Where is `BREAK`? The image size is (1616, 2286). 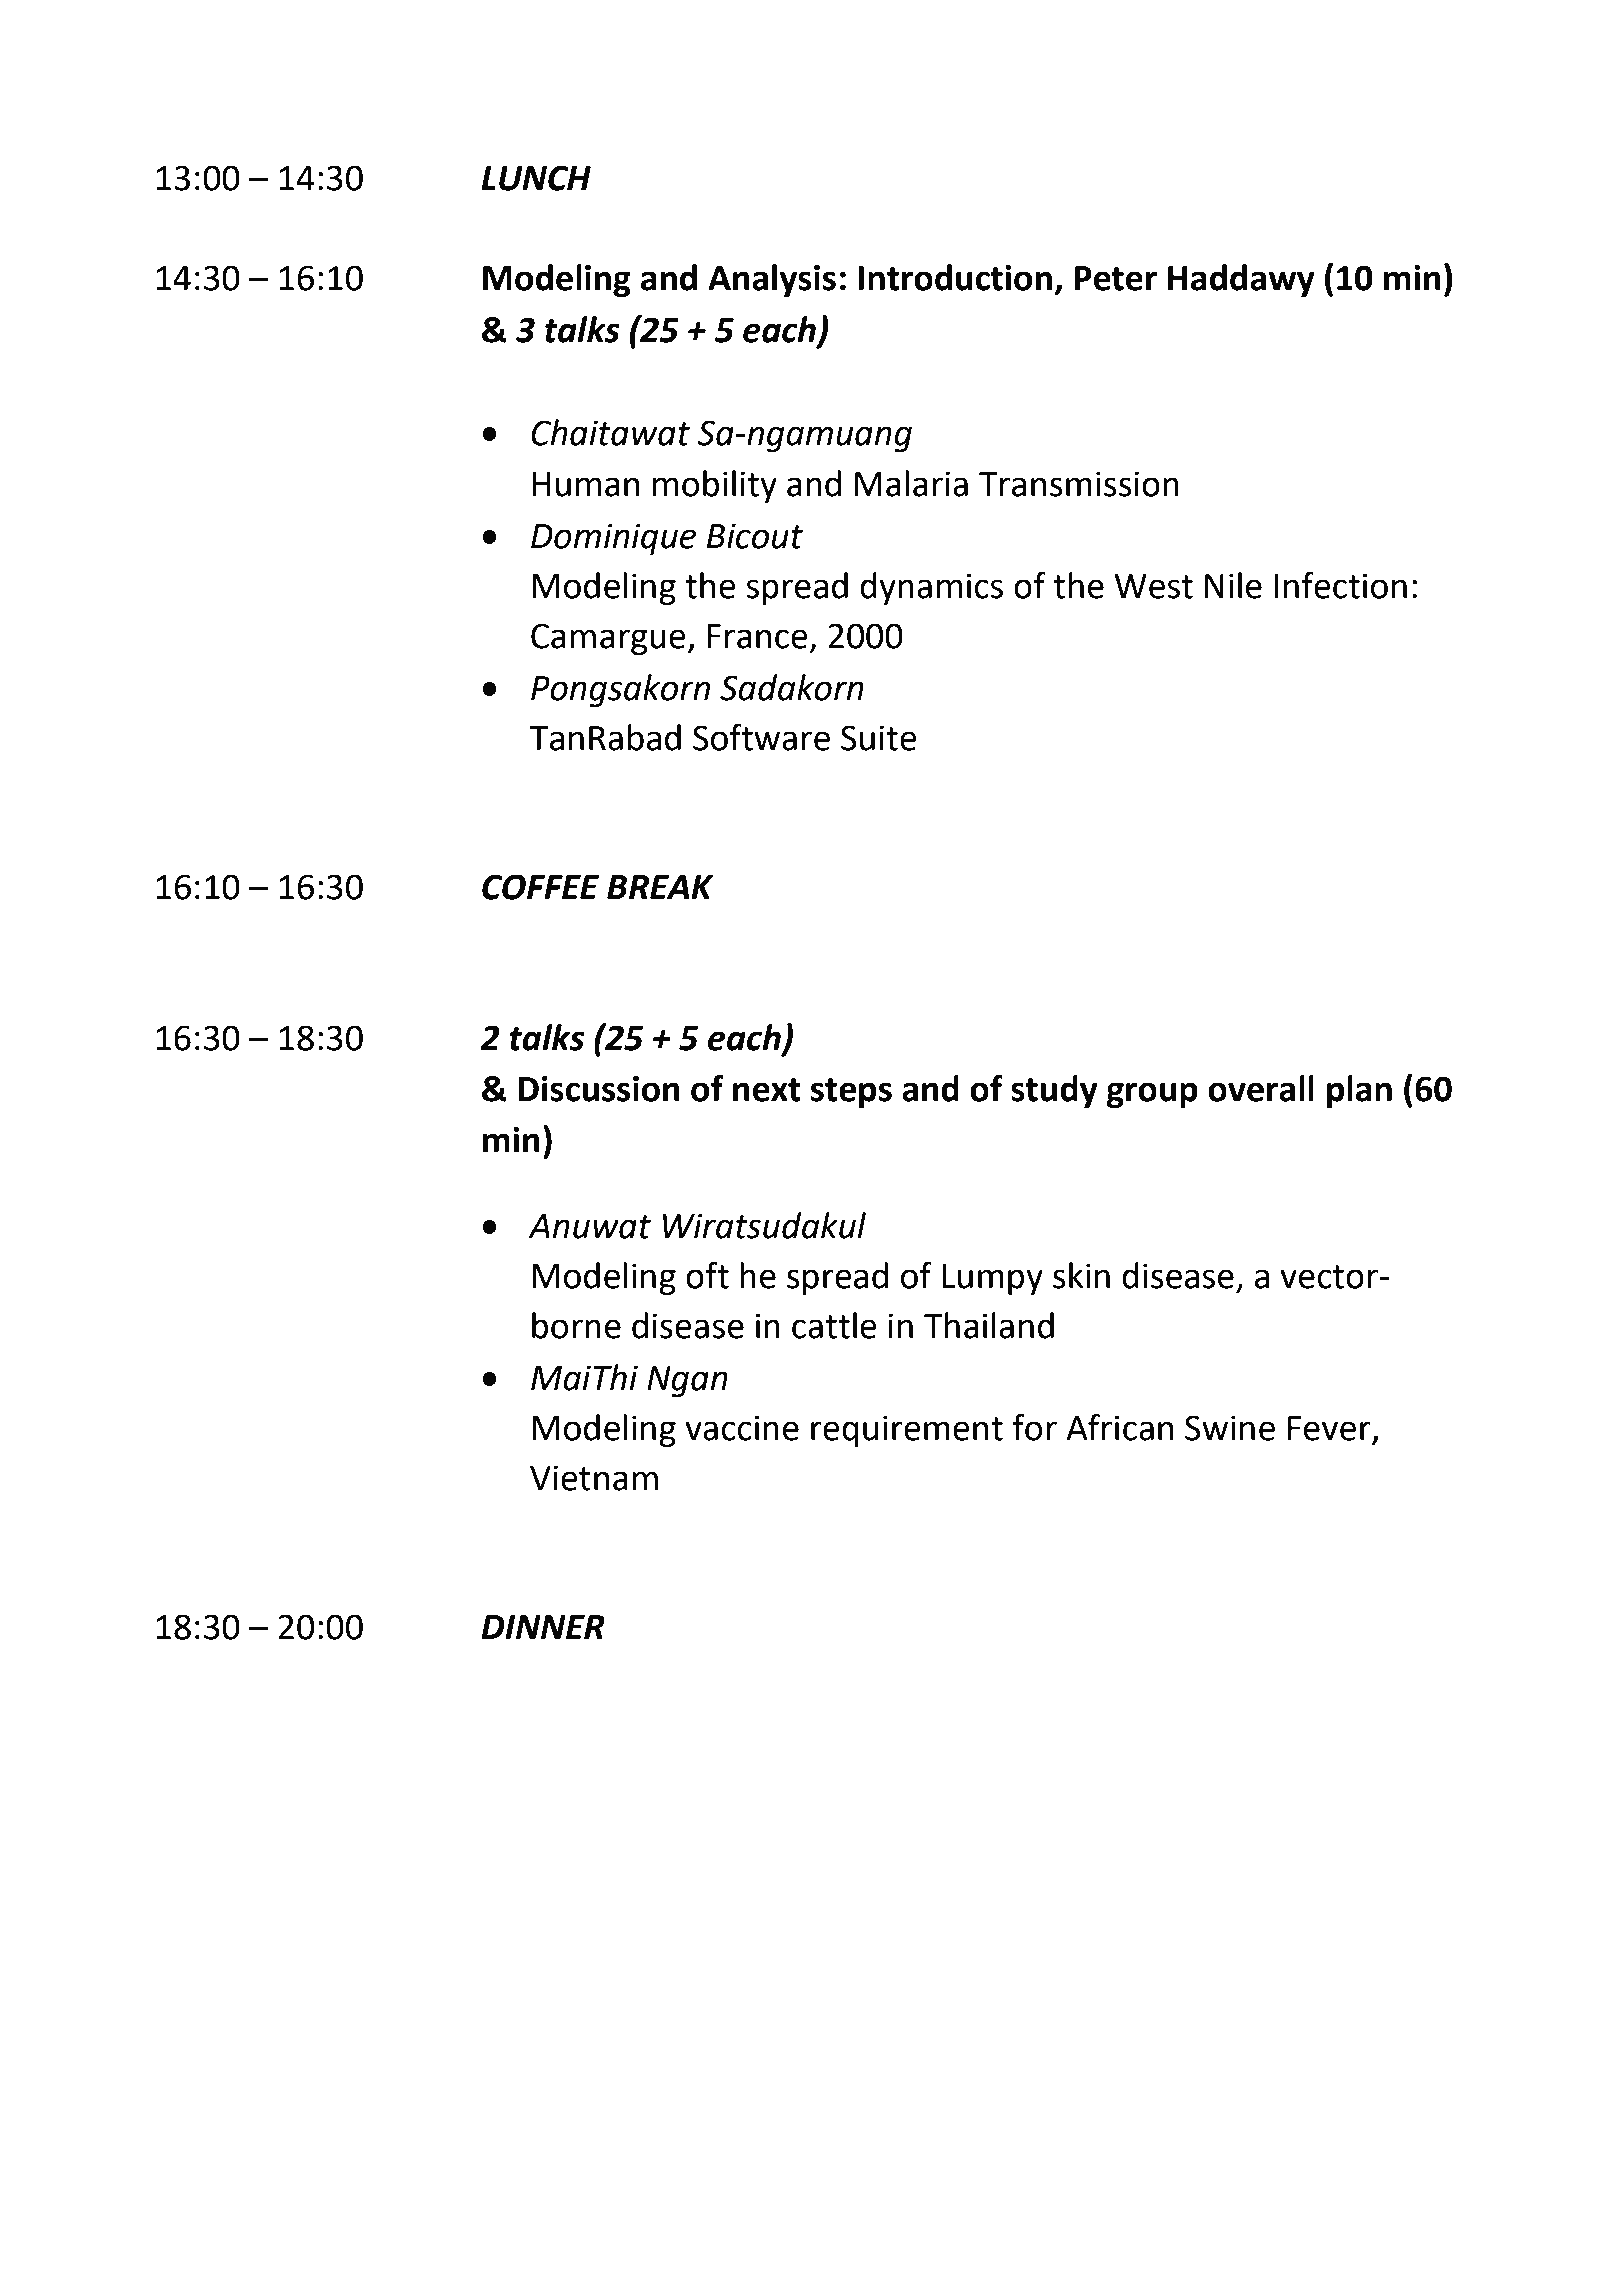 BREAK is located at coordinates (660, 887).
